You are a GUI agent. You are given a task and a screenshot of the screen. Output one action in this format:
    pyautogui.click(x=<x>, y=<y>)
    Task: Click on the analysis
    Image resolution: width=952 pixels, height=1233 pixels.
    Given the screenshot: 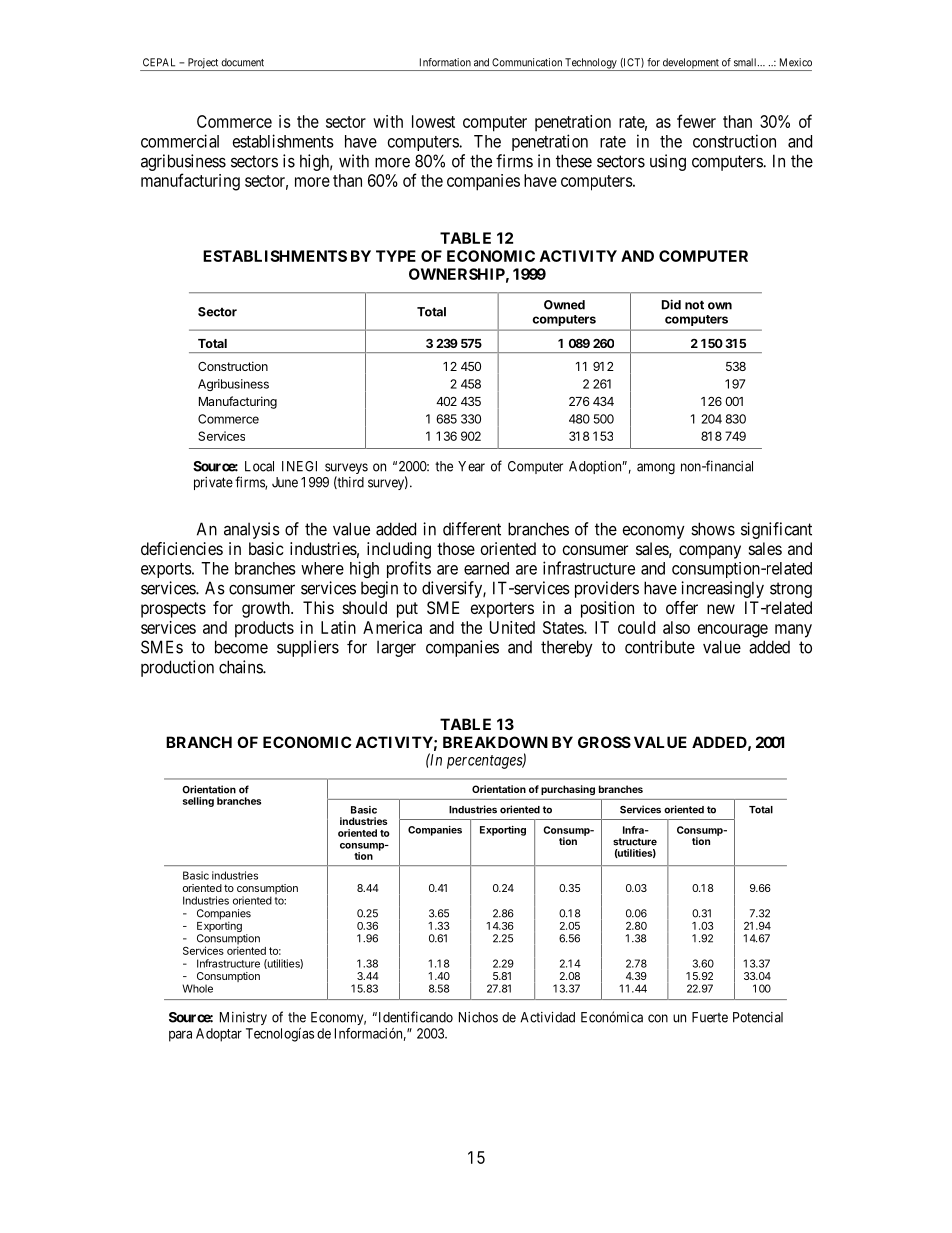 What is the action you would take?
    pyautogui.click(x=252, y=530)
